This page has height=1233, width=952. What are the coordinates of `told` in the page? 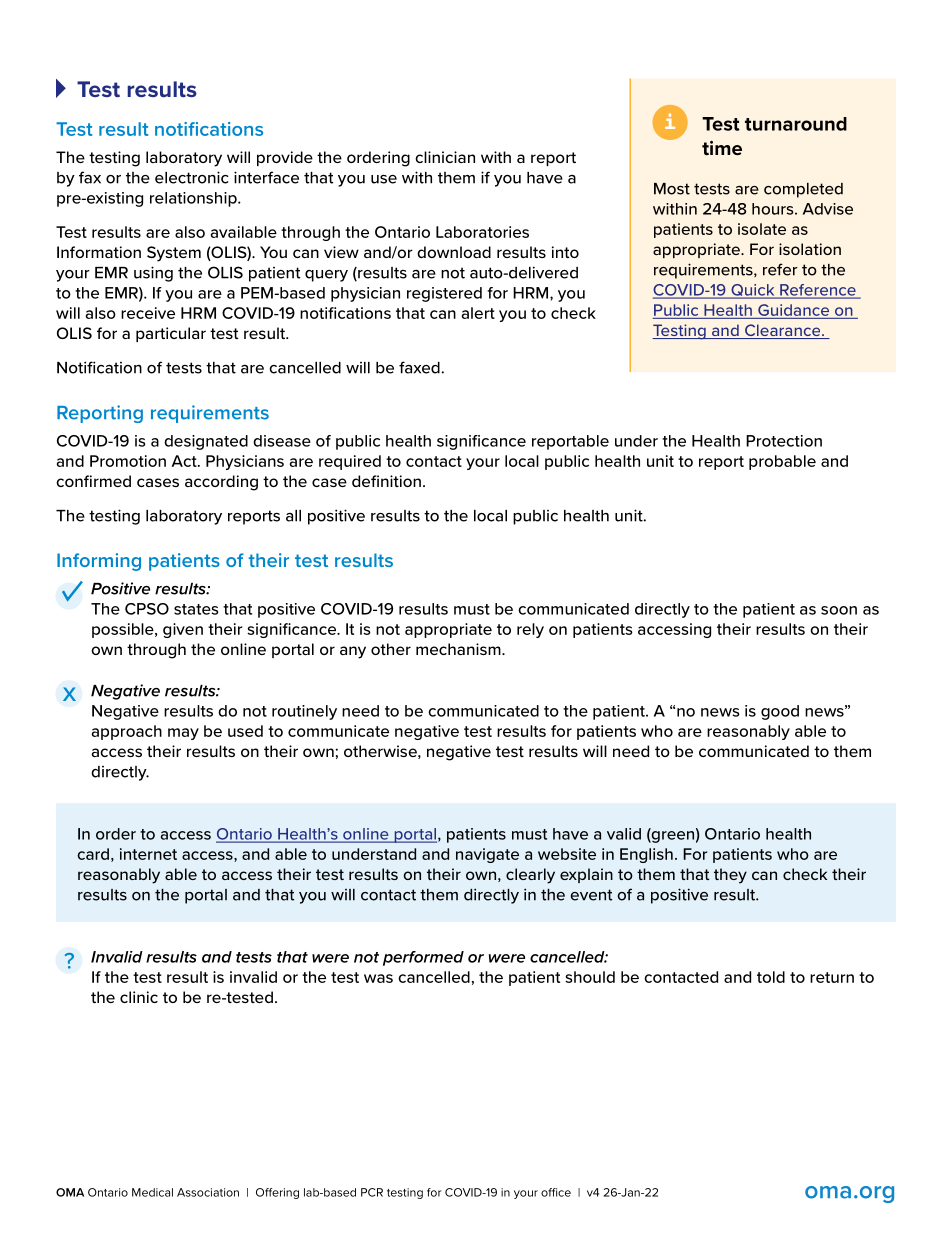 It's located at (771, 977).
